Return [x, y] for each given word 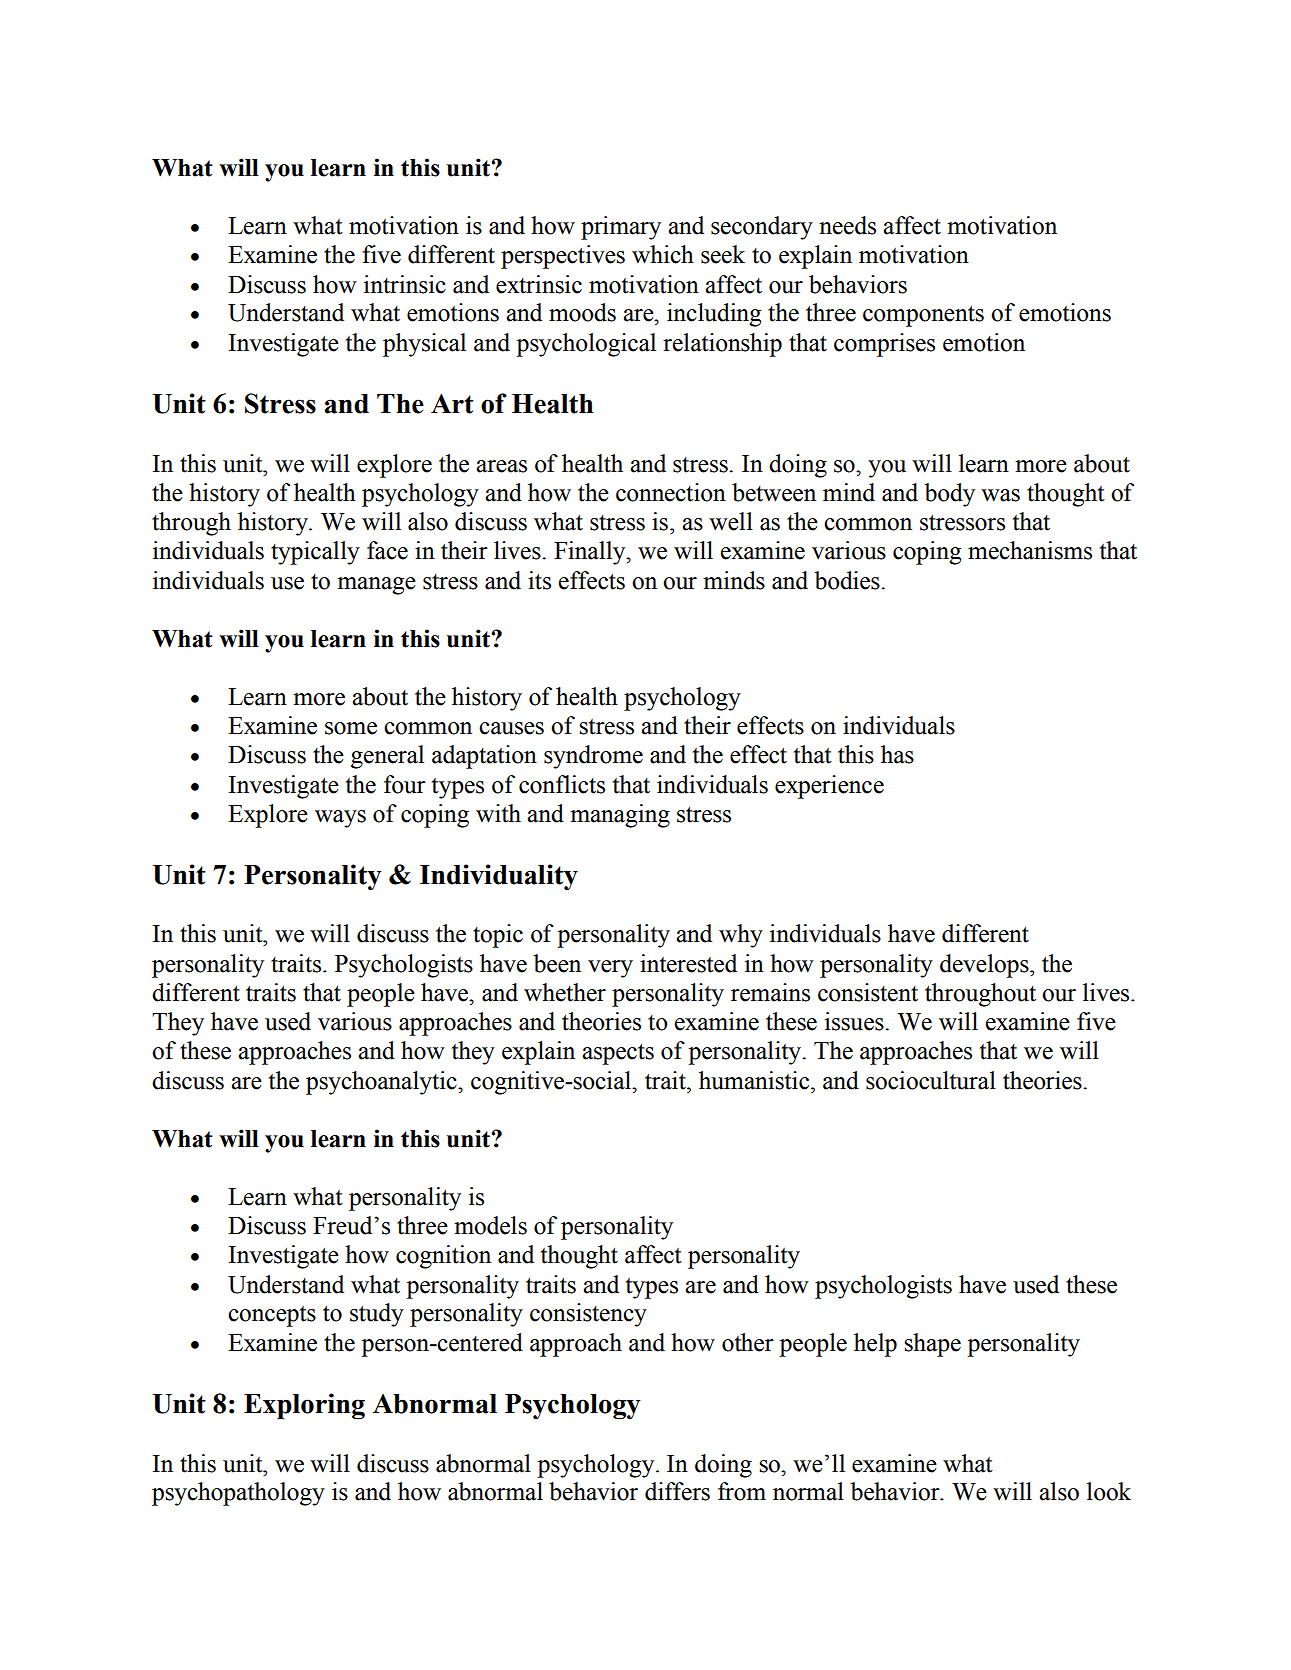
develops [985, 966]
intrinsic [405, 284]
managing [620, 816]
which [663, 254]
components [923, 316]
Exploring [304, 1406]
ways [340, 819]
